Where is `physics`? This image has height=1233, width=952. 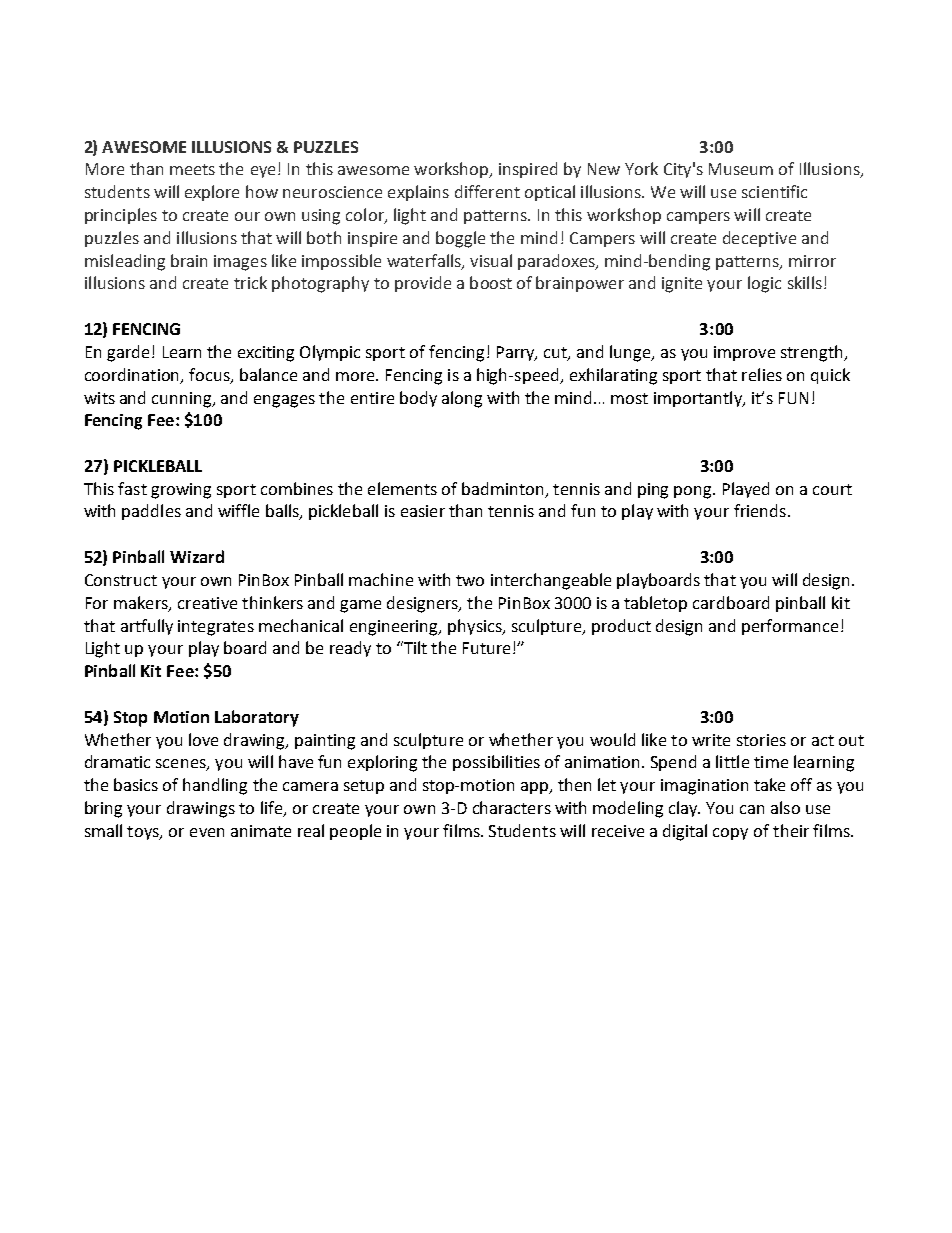 physics is located at coordinates (476, 627).
